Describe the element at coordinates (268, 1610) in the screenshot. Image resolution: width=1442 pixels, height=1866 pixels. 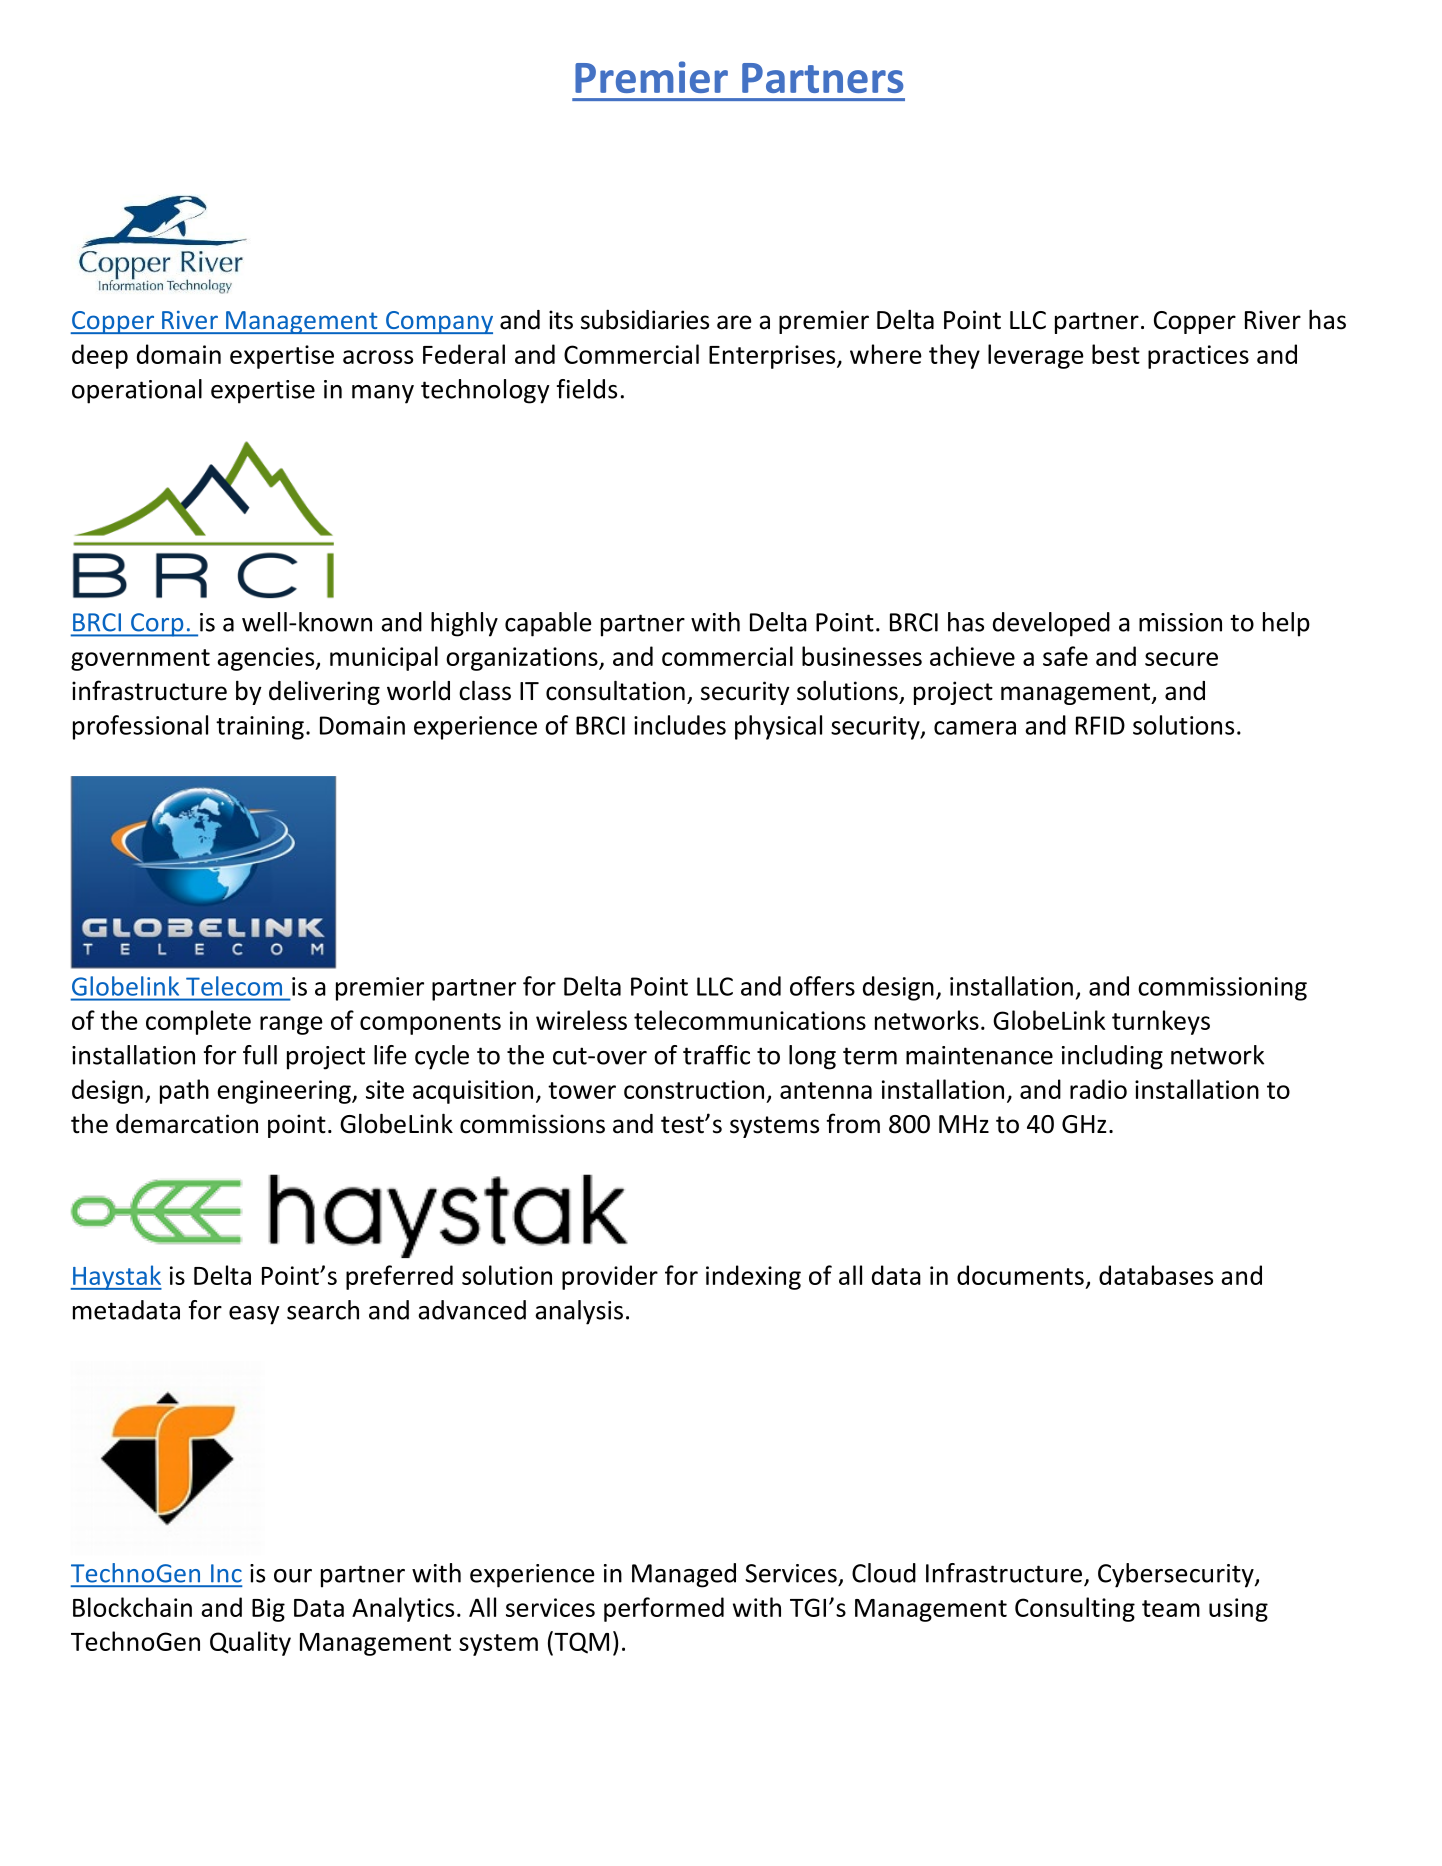
I see `Big` at that location.
